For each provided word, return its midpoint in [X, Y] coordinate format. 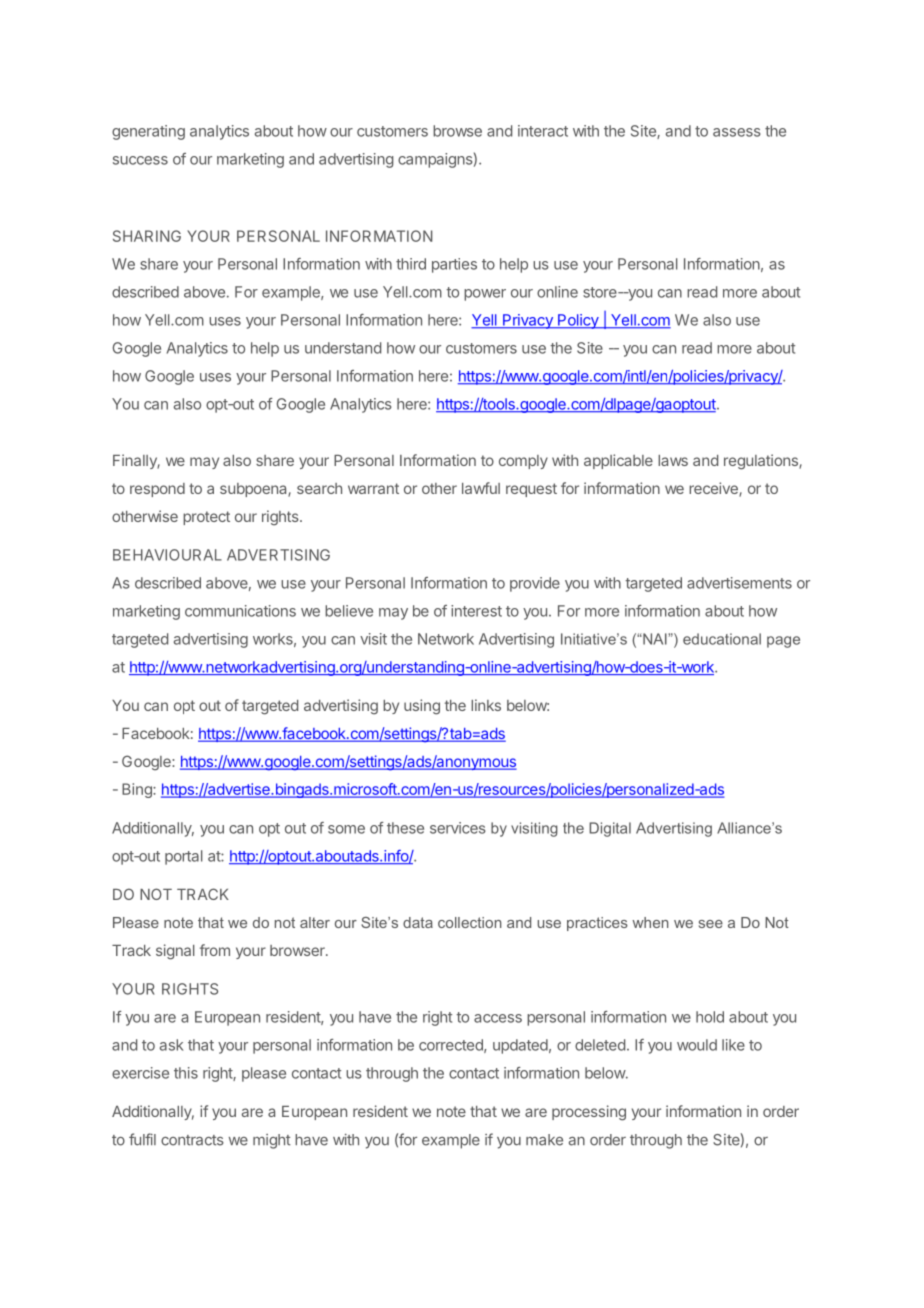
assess [737, 132]
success [140, 160]
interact [543, 131]
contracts [192, 1140]
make [544, 1140]
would [697, 1045]
